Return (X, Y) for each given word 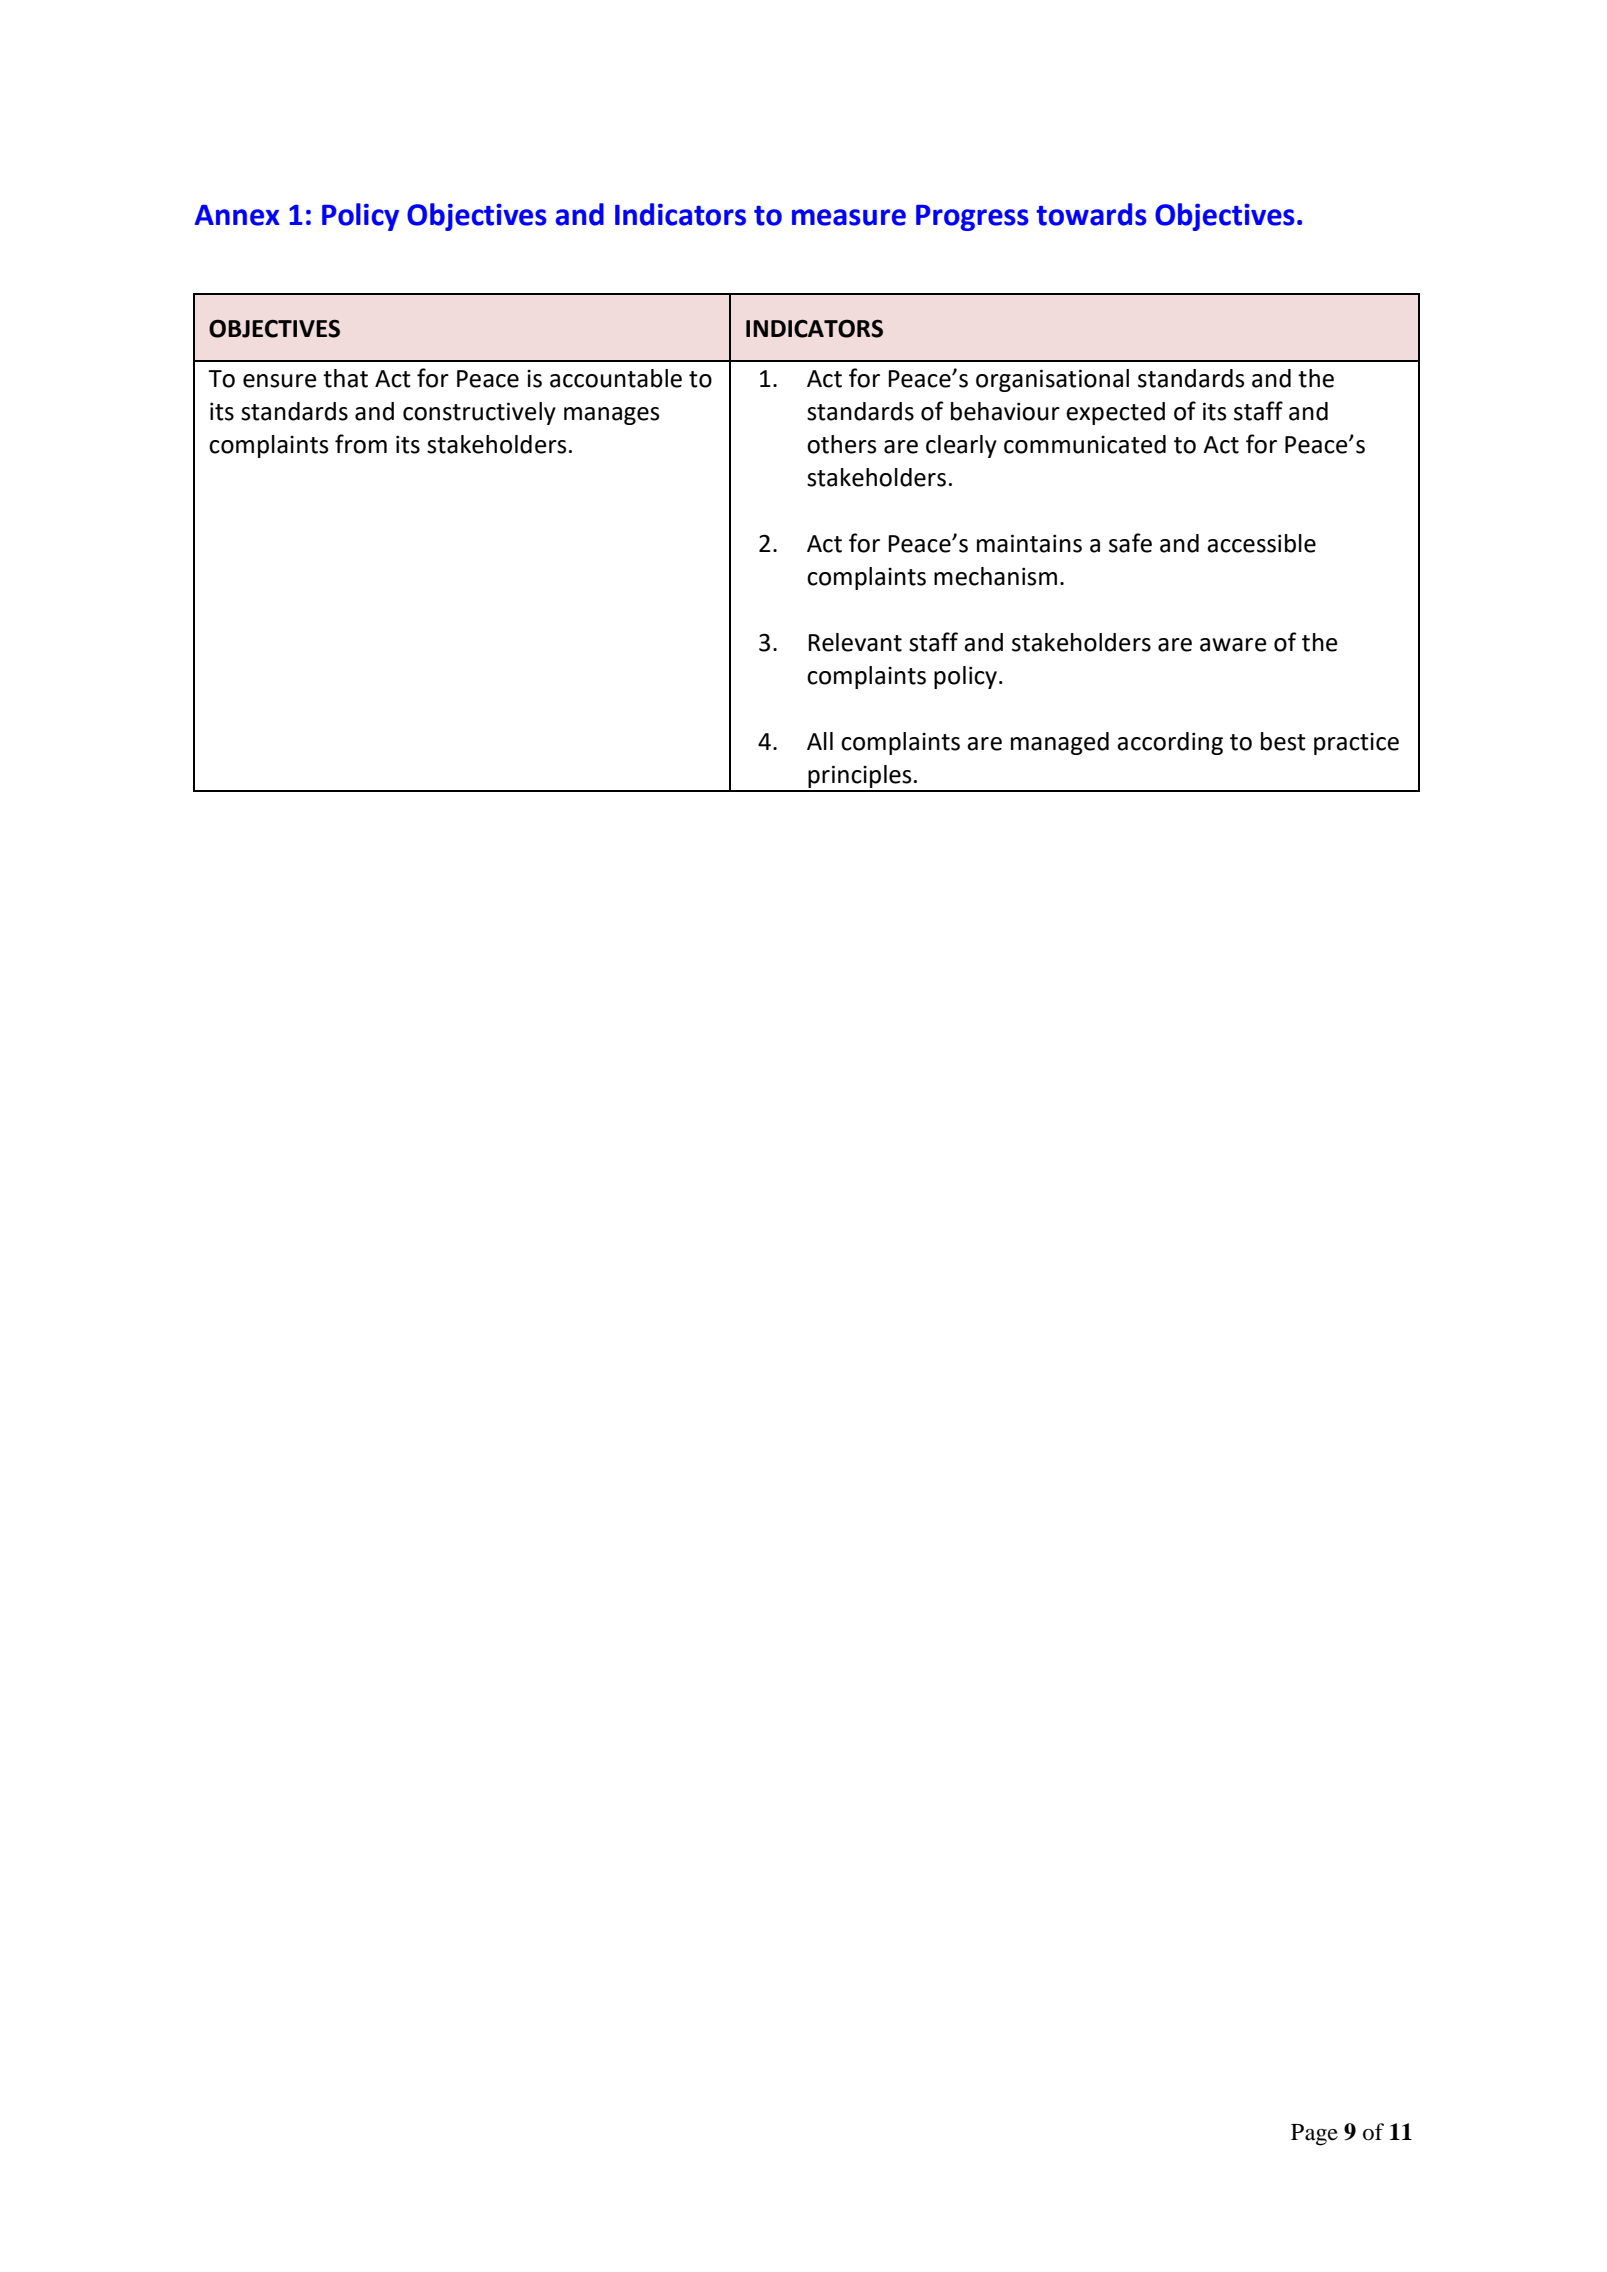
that (345, 378)
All (820, 741)
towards (1091, 214)
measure (849, 217)
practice (1356, 744)
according (1170, 743)
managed (1060, 743)
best (1283, 741)
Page (1314, 2135)
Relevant (855, 642)
